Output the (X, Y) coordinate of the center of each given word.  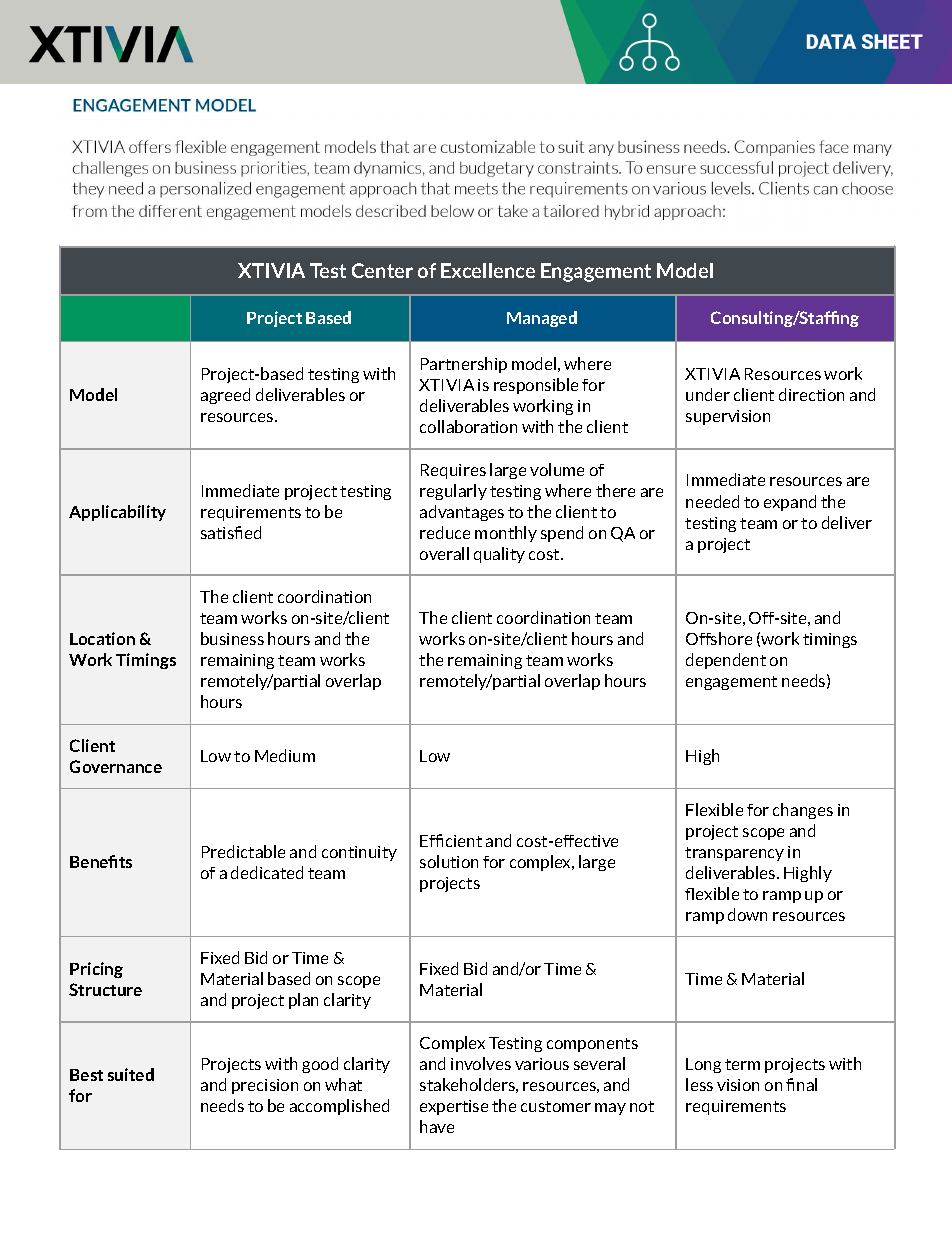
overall (444, 553)
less (699, 1084)
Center (382, 270)
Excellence (488, 270)
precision (265, 1086)
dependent (726, 661)
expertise (454, 1107)
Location (102, 638)
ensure (720, 177)
